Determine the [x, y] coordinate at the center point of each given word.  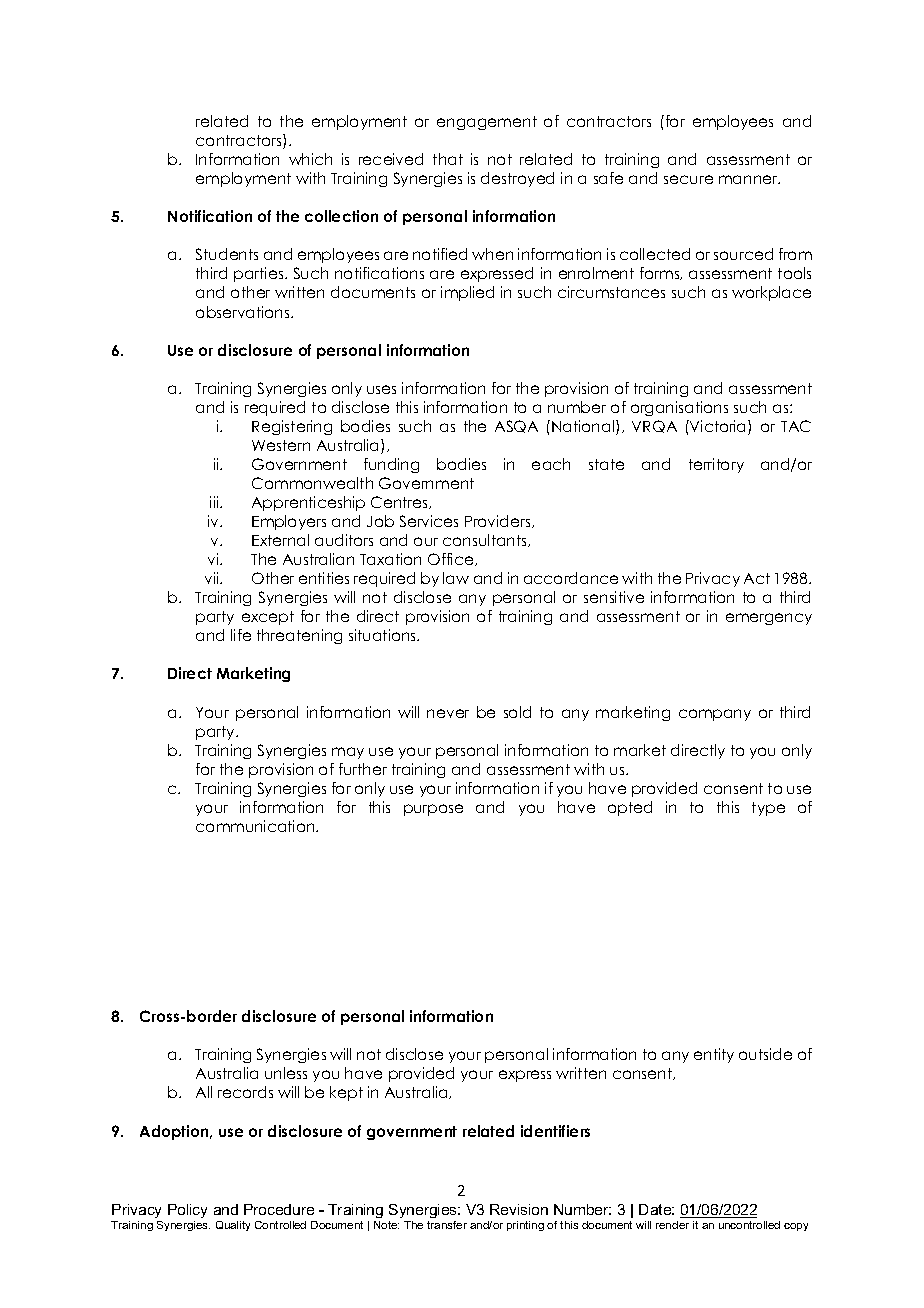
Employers [289, 522]
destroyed [517, 179]
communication [256, 826]
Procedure [279, 1209]
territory [716, 465]
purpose [433, 810]
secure [688, 179]
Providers [499, 521]
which [310, 159]
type [768, 809]
